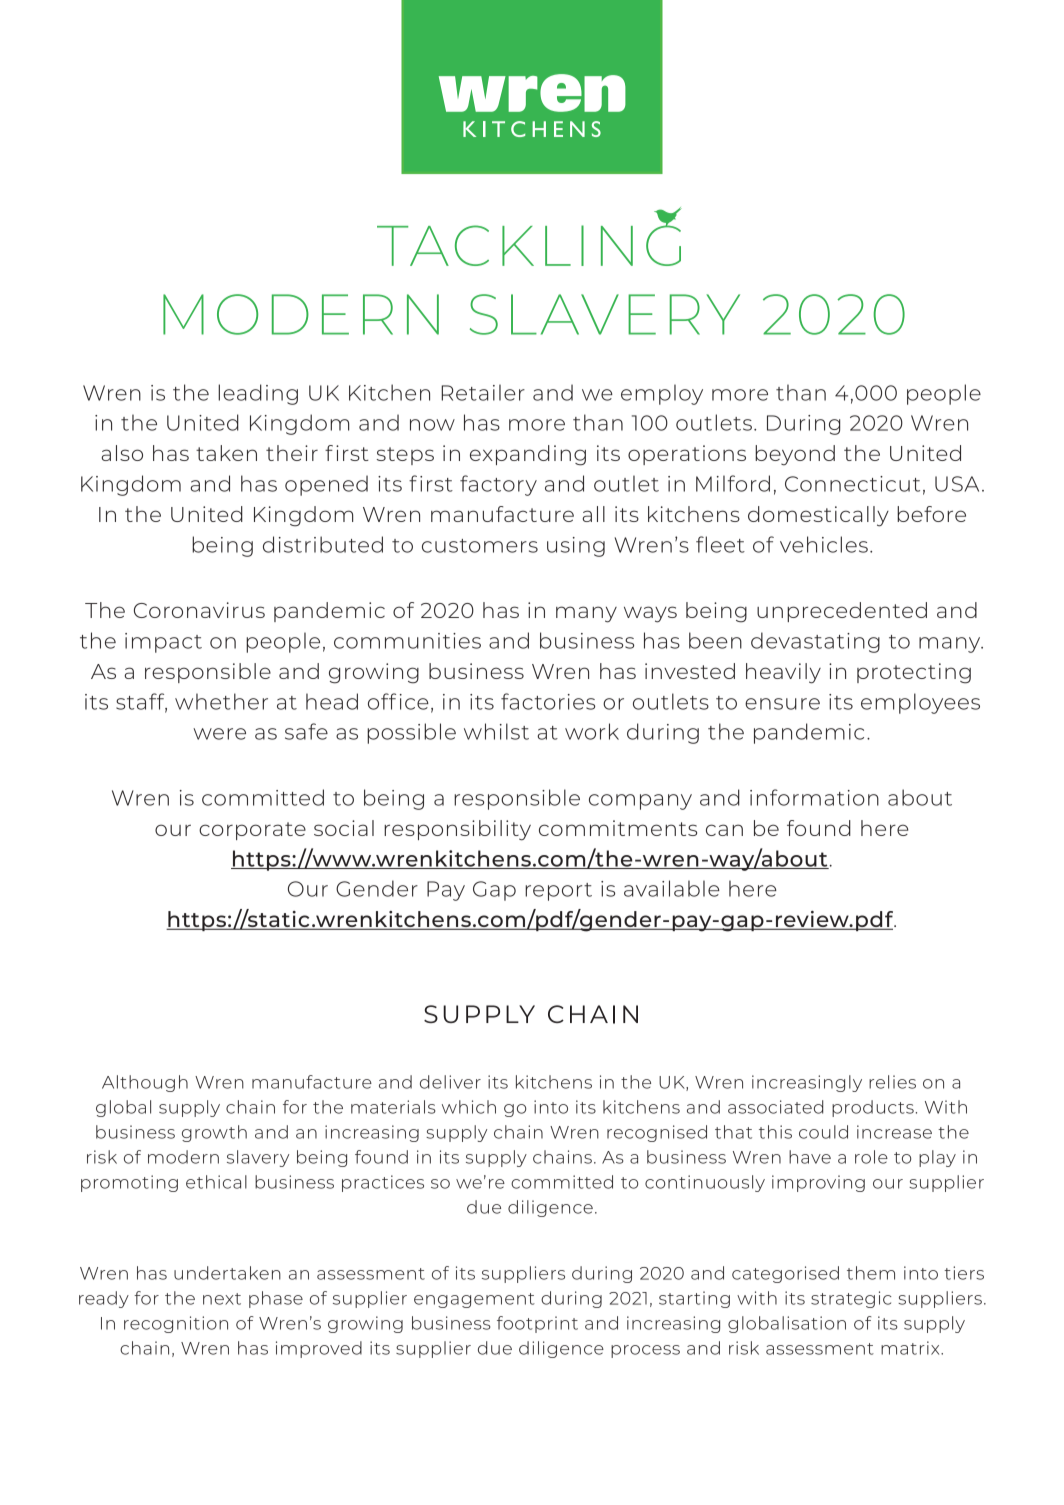 Image resolution: width=1064 pixels, height=1505 pixels. What do you see at coordinates (457, 830) in the document?
I see `responsibility` at bounding box center [457, 830].
